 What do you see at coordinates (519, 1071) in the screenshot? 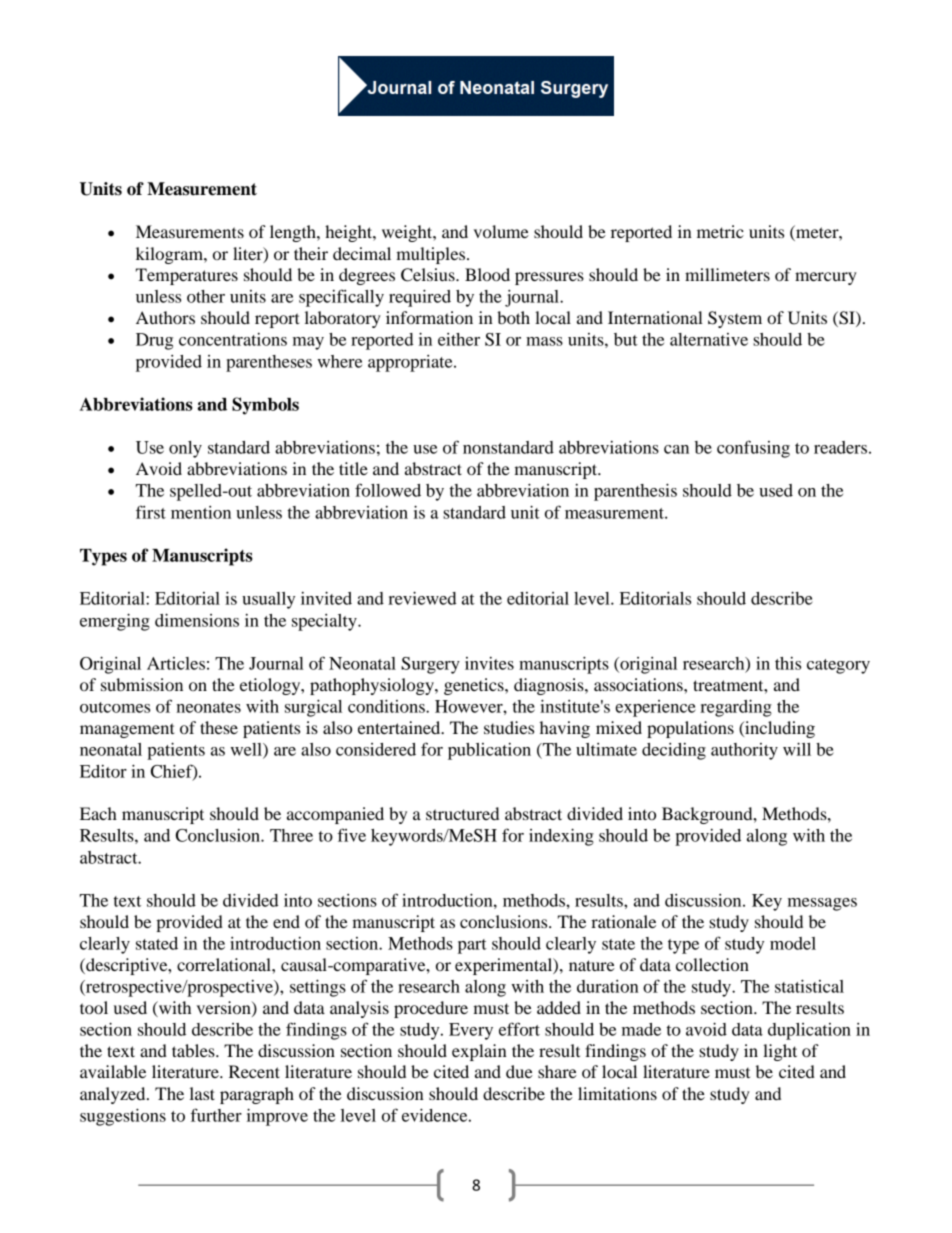
I see `due` at bounding box center [519, 1071].
